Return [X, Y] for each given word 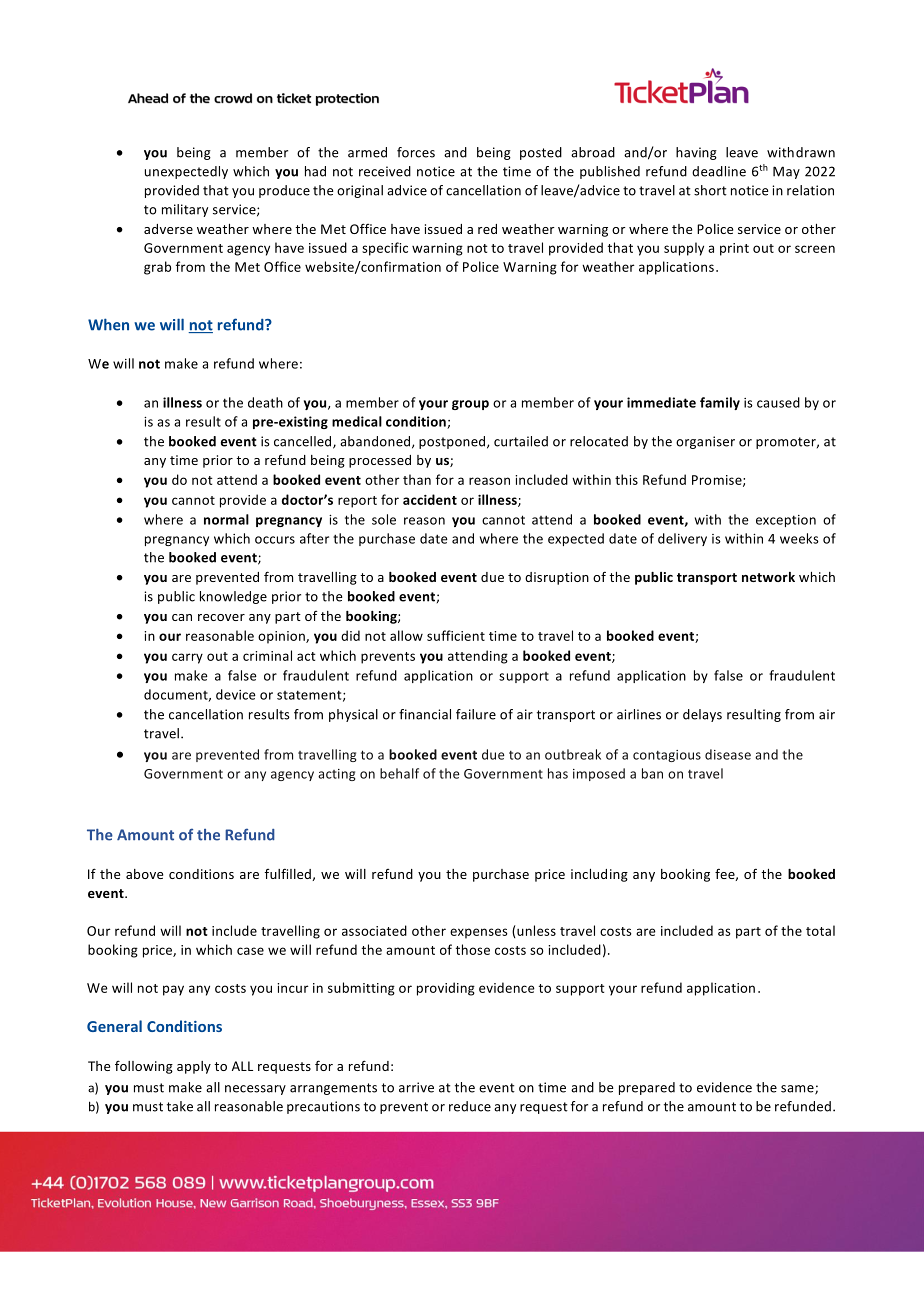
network [768, 577]
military [185, 210]
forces [416, 152]
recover [221, 617]
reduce [470, 1106]
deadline [719, 171]
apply [194, 1067]
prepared [647, 1088]
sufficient [456, 635]
